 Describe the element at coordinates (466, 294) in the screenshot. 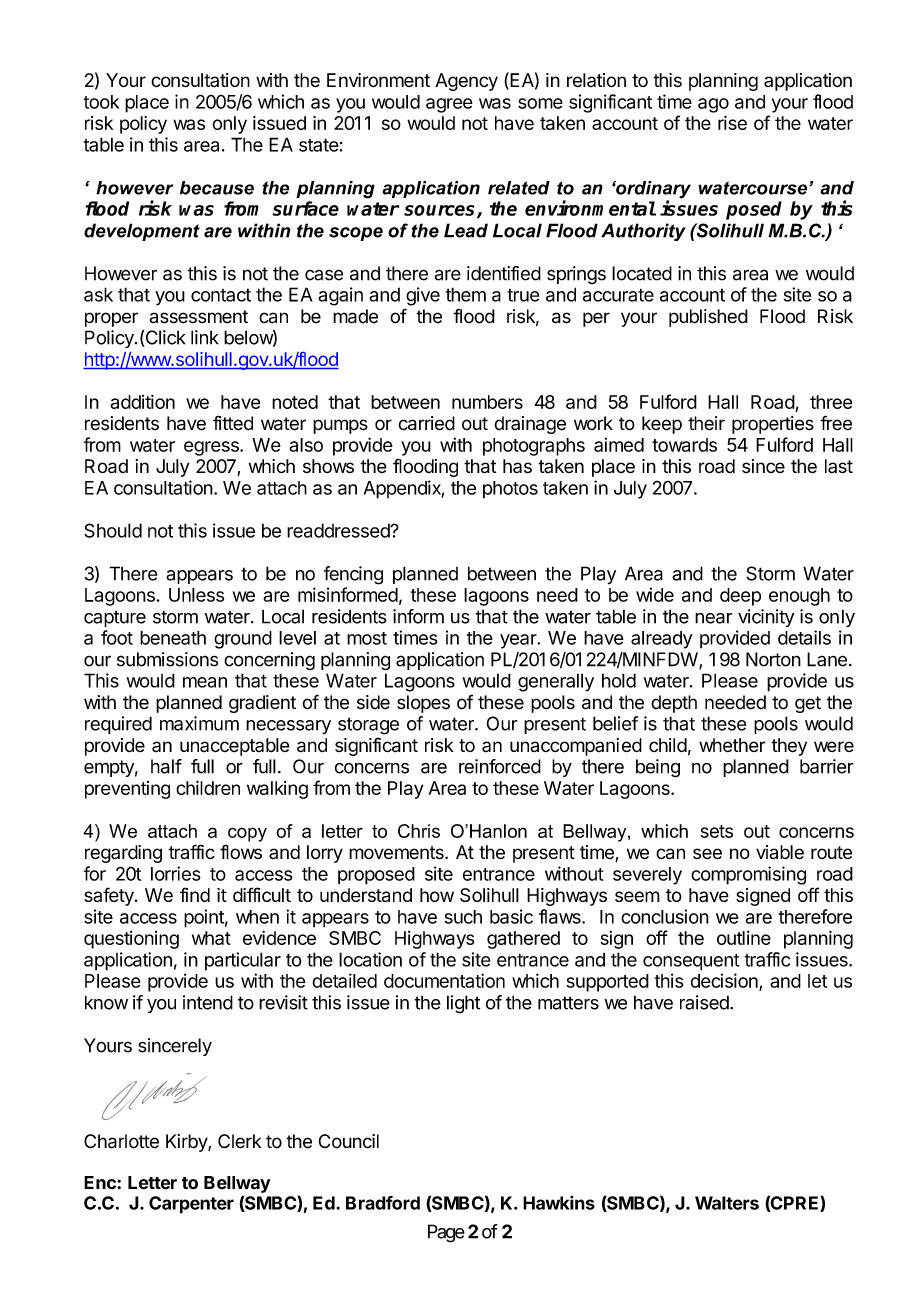

I see `them` at that location.
